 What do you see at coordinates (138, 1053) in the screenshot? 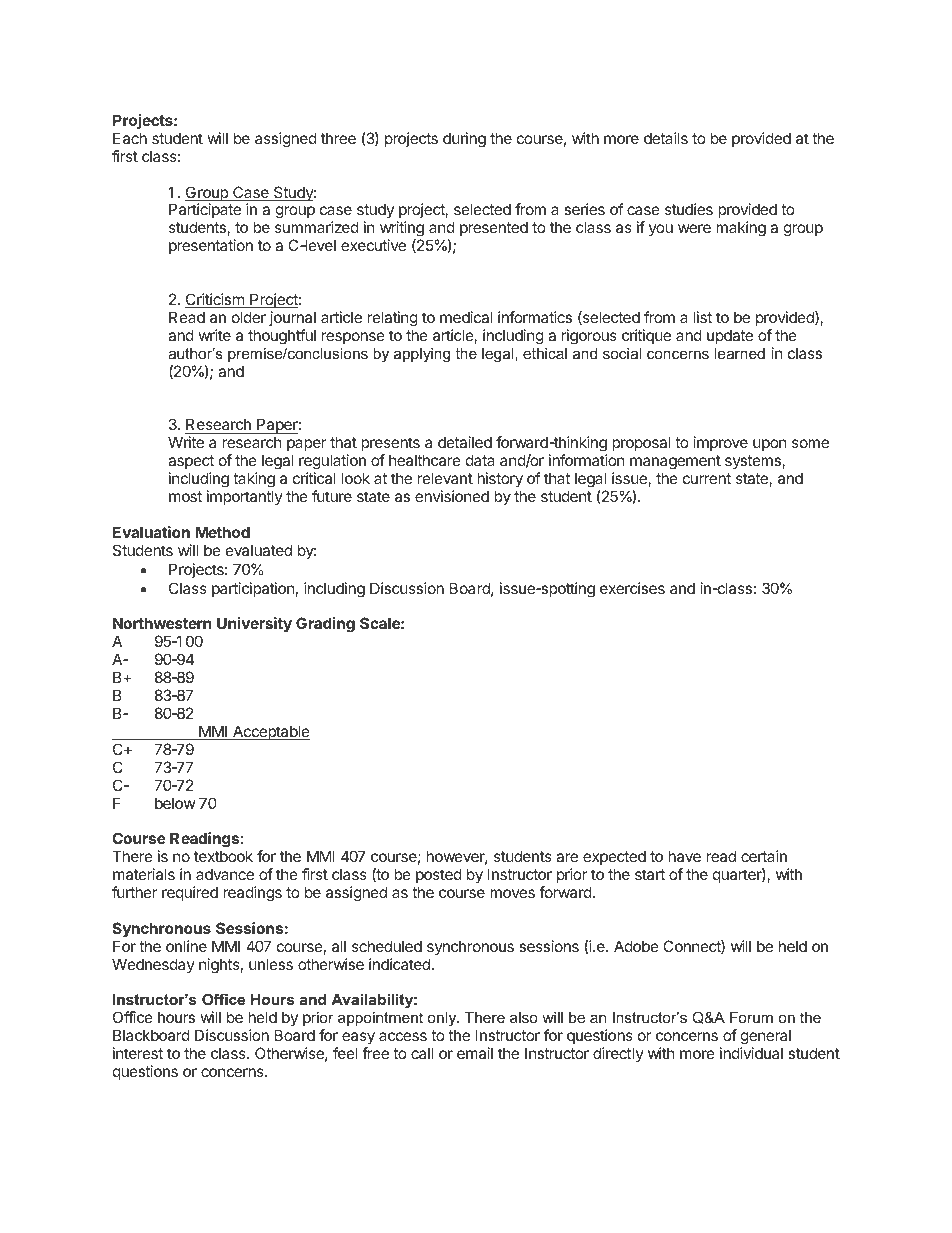
I see `interest` at bounding box center [138, 1053].
